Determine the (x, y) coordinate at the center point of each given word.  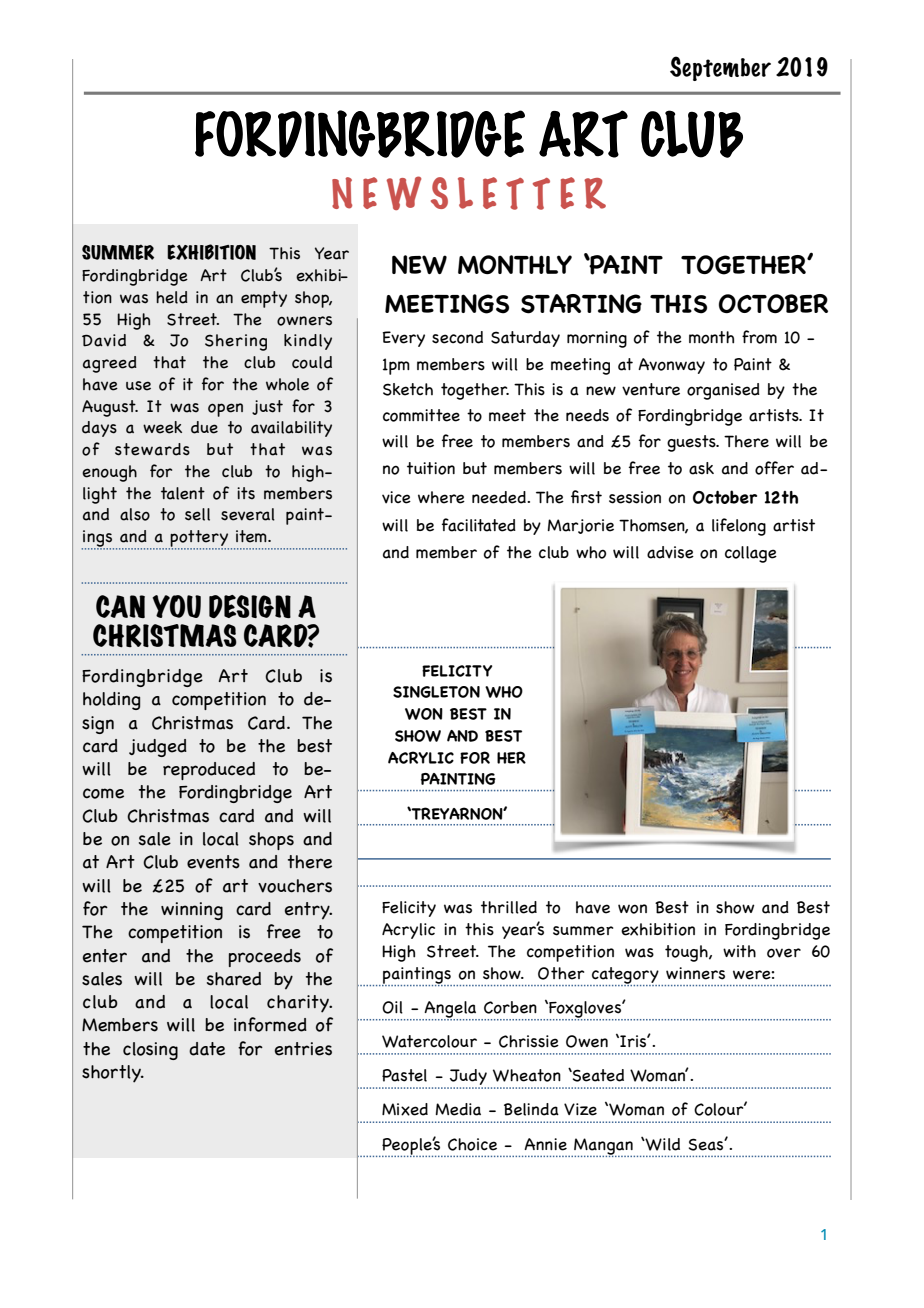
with (739, 951)
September (720, 68)
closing (150, 1051)
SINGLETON (436, 692)
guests (692, 443)
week (162, 427)
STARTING (581, 304)
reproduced (209, 771)
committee (421, 415)
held (172, 297)
